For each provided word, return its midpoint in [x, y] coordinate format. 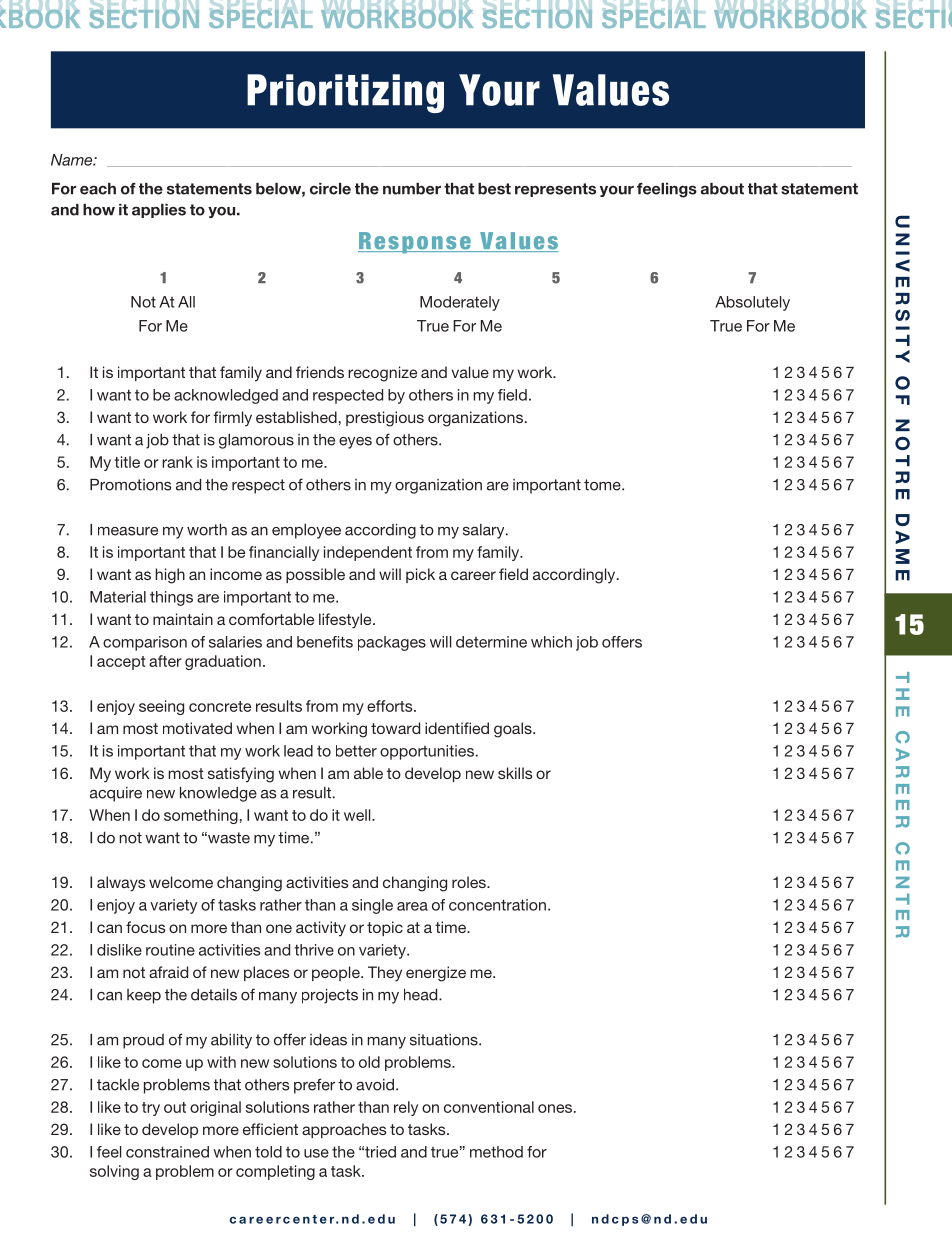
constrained [167, 1152]
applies [159, 211]
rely [406, 1108]
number [412, 189]
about [722, 189]
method [496, 1152]
